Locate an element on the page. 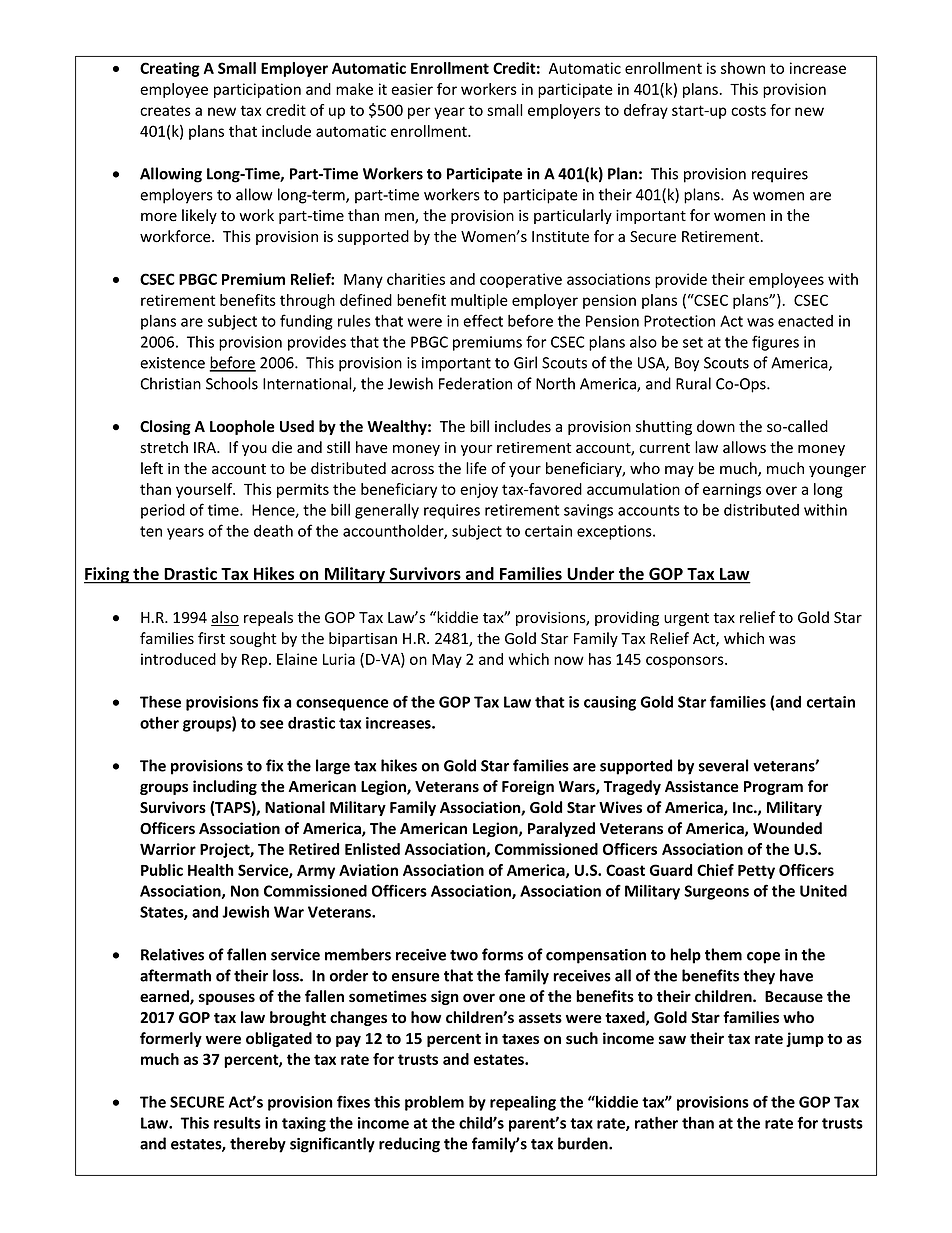 The image size is (952, 1233). creates is located at coordinates (165, 110).
